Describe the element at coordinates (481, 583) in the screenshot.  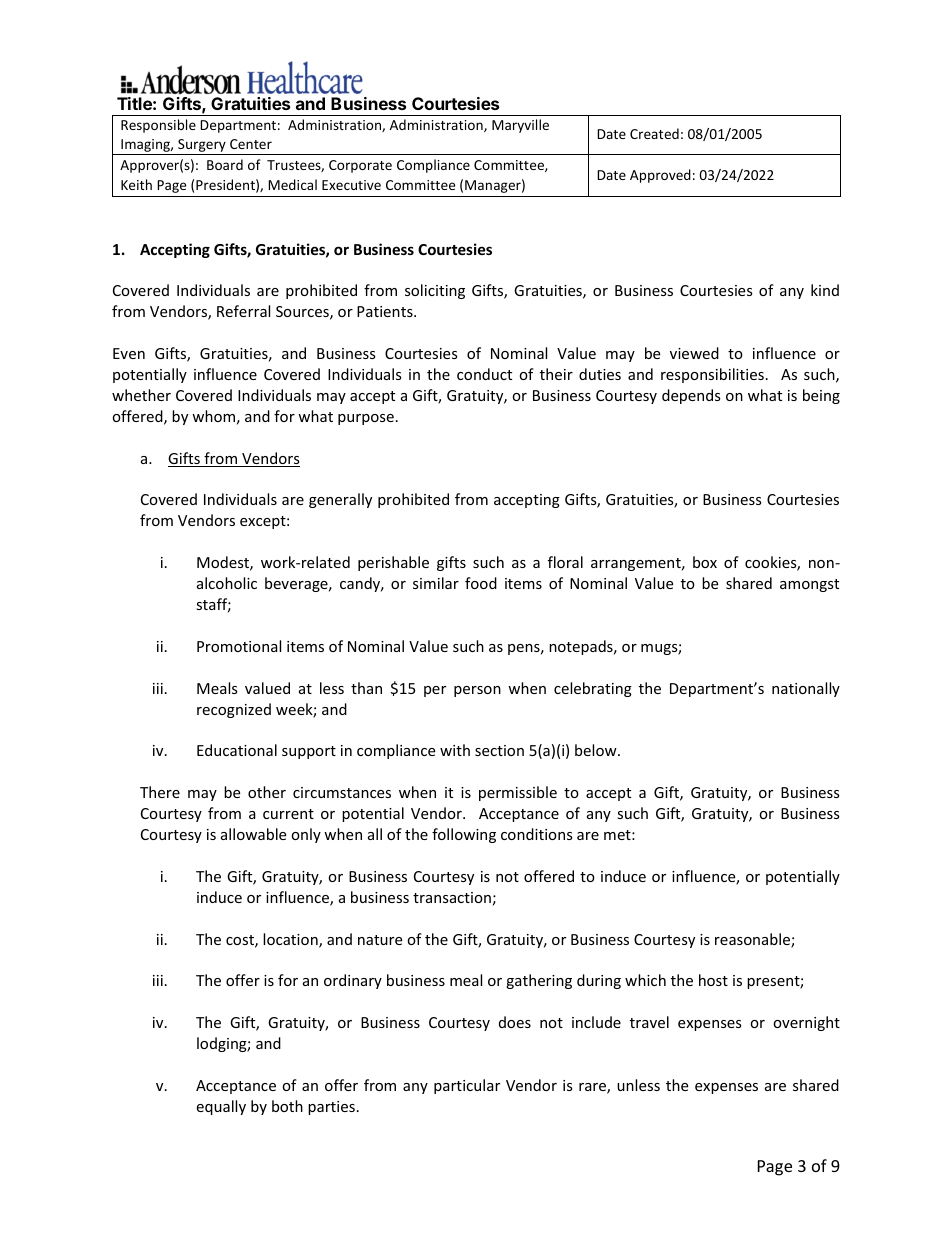
I see `food` at that location.
